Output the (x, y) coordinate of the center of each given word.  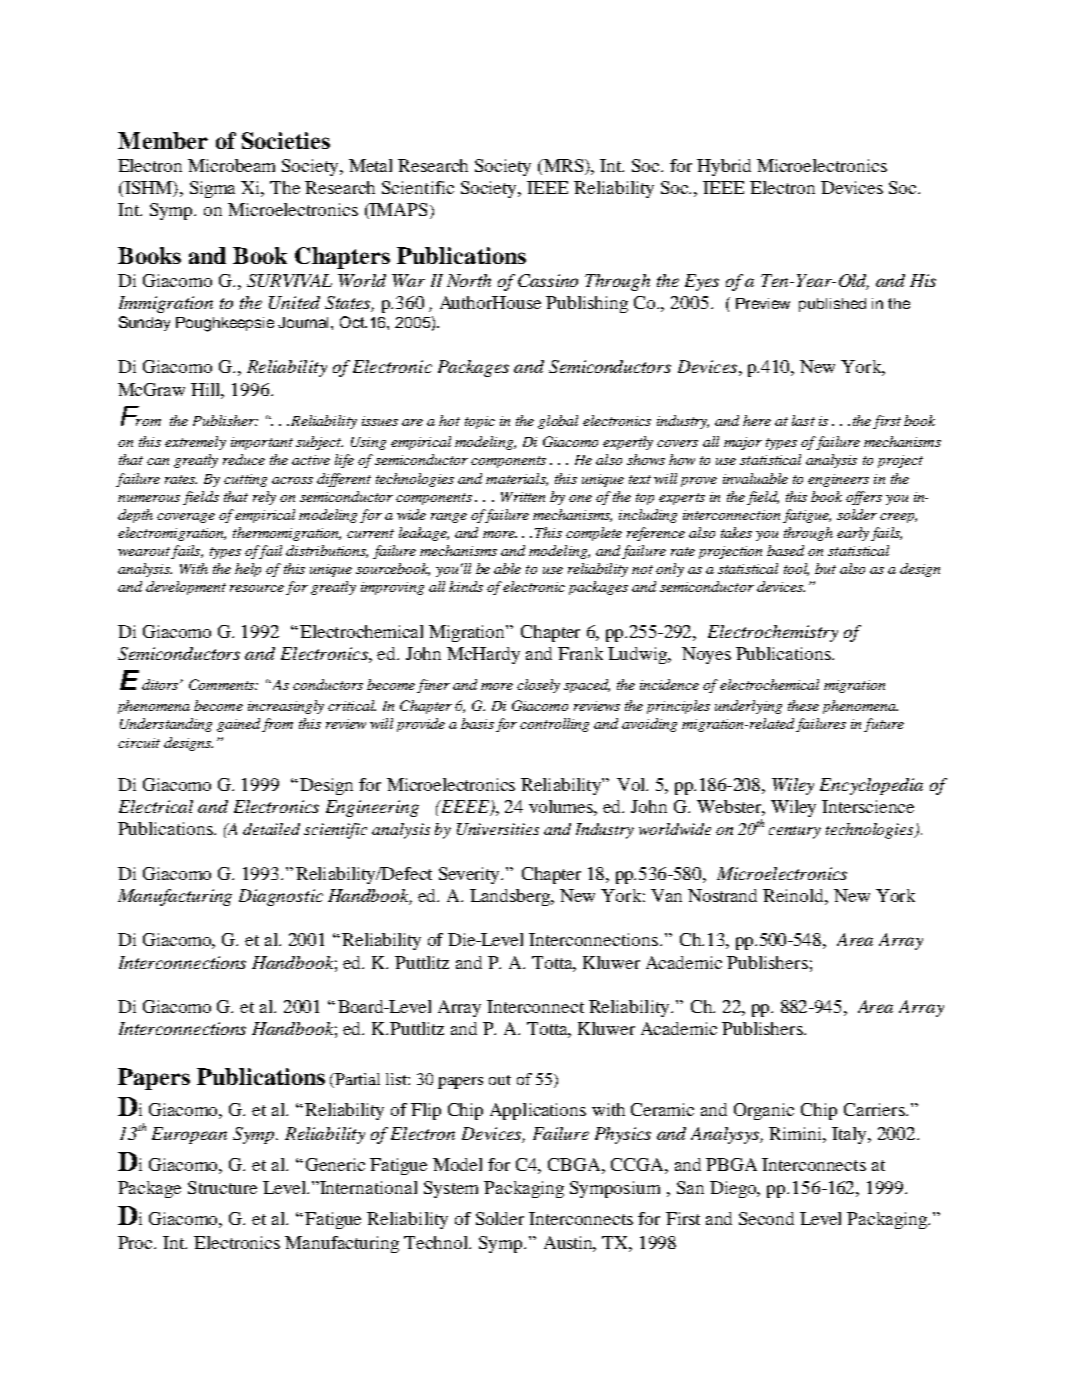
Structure (222, 1187)
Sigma (212, 189)
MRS (563, 165)
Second (766, 1218)
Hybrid (724, 167)
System (451, 1189)
